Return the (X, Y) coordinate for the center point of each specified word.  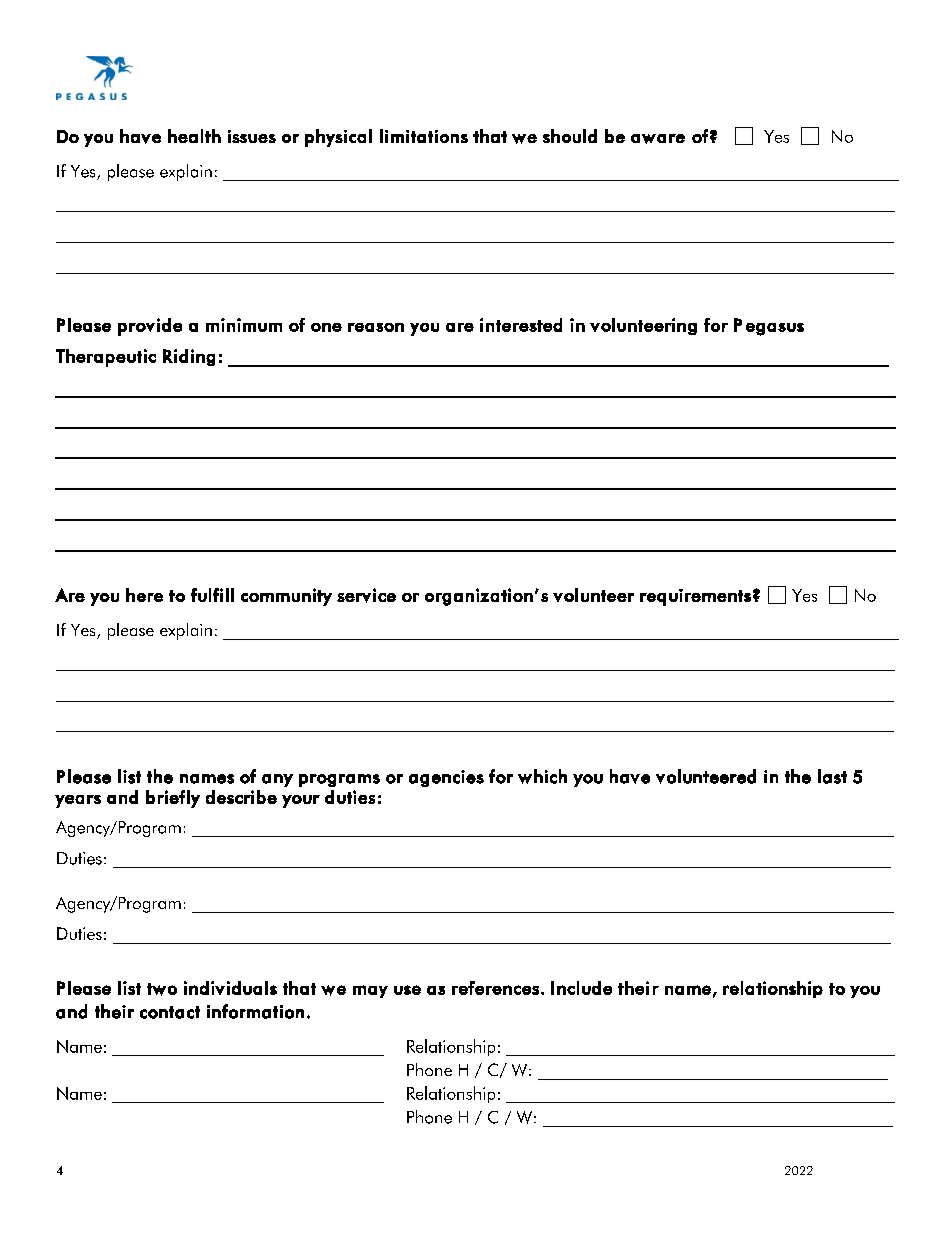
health (194, 136)
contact (170, 1012)
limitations (424, 136)
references (495, 988)
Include (581, 988)
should (570, 136)
